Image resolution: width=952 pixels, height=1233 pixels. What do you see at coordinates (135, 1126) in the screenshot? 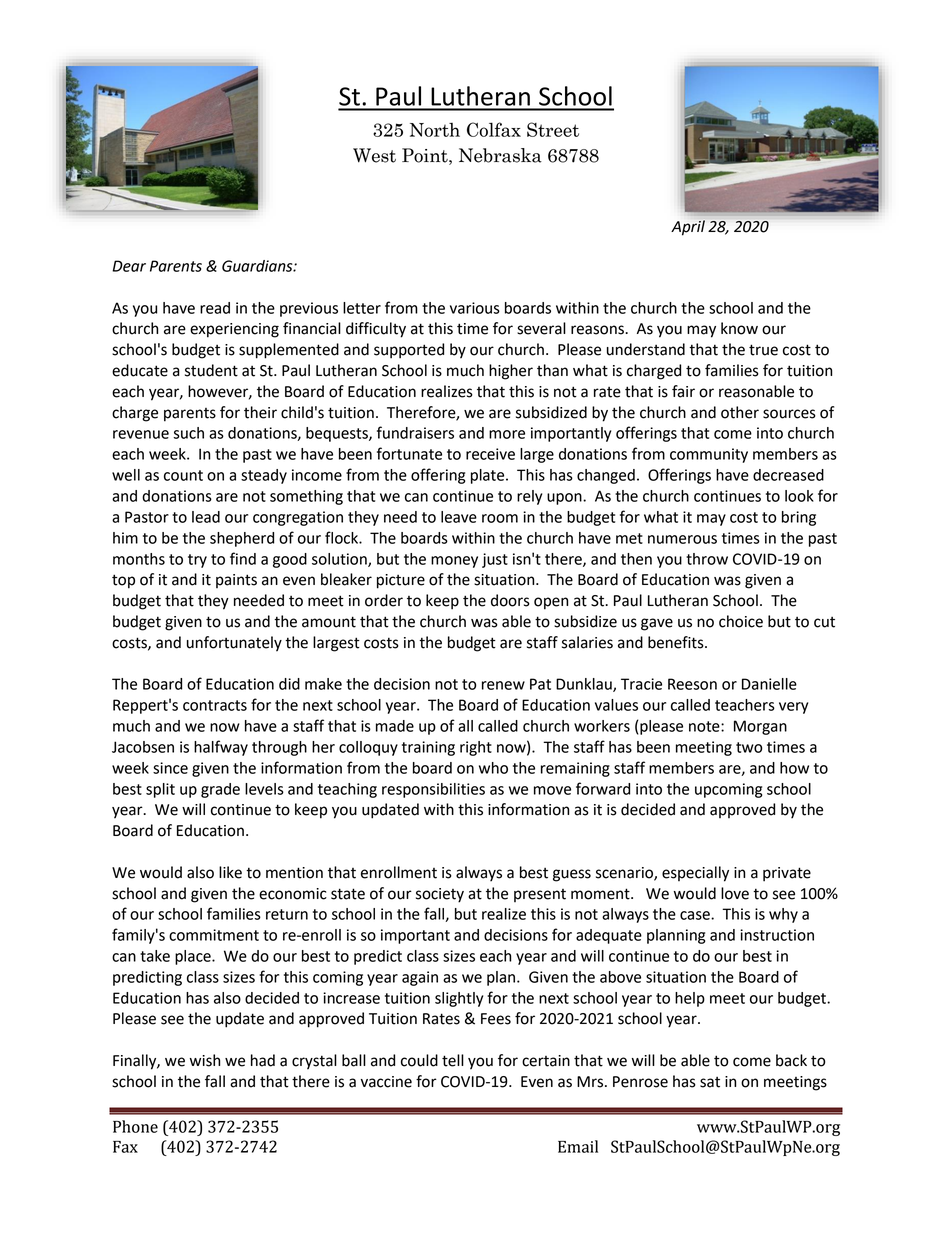
I see `Phone` at bounding box center [135, 1126].
